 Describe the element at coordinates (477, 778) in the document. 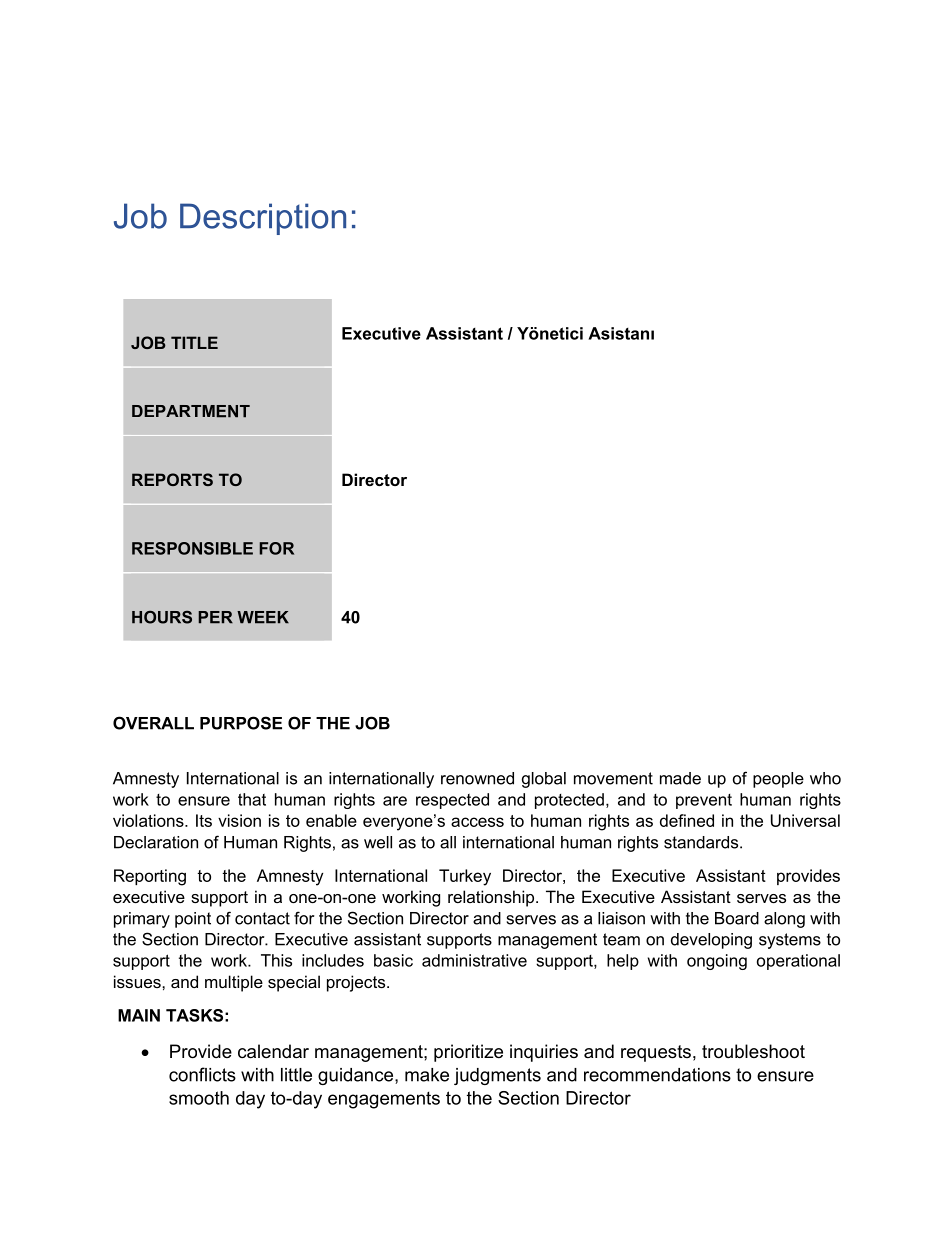

I see `renowned` at that location.
